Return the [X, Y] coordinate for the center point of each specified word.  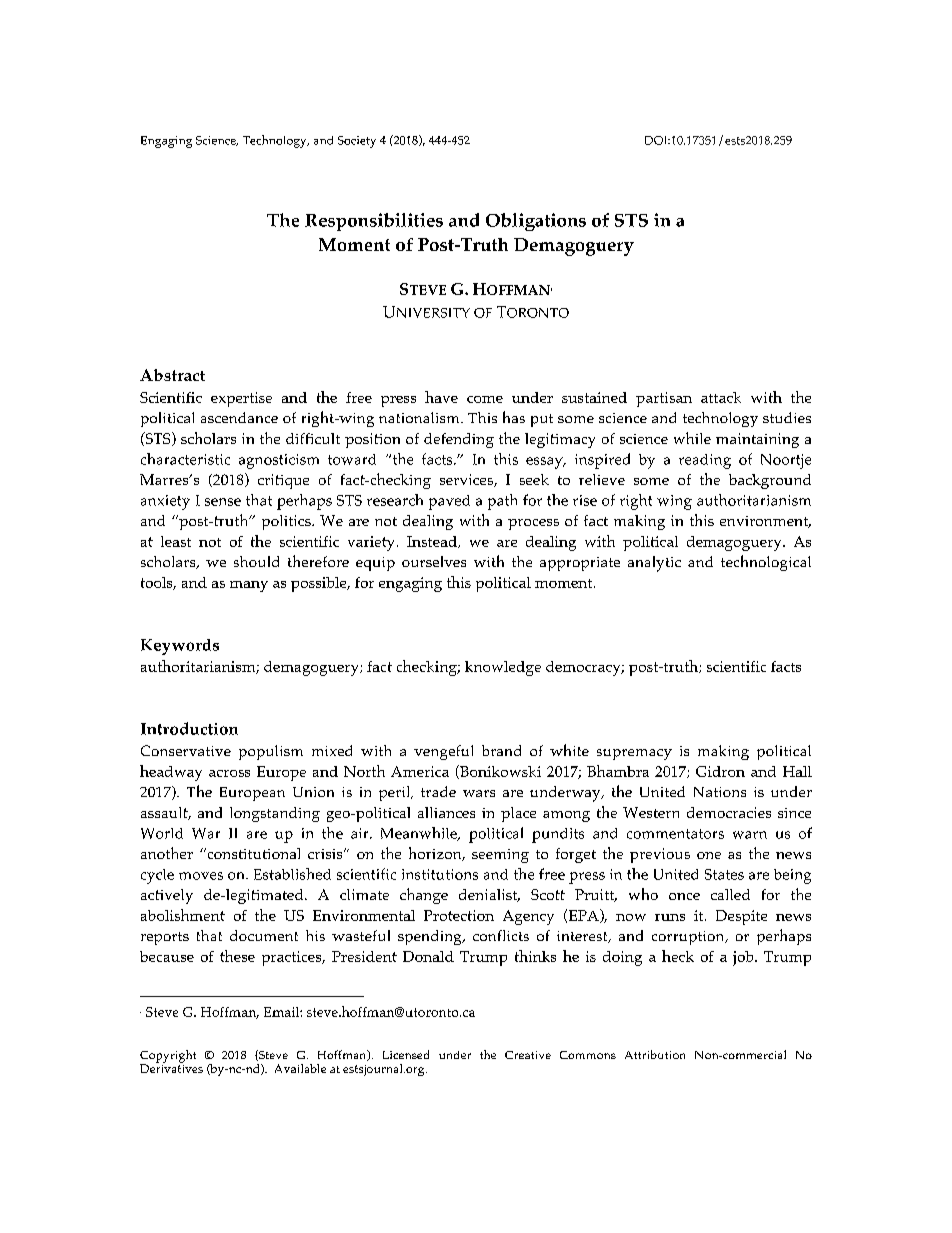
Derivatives [171, 1067]
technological [766, 563]
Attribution [655, 1054]
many [249, 586]
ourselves [434, 561]
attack [721, 397]
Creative [528, 1055]
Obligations [536, 222]
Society [357, 142]
